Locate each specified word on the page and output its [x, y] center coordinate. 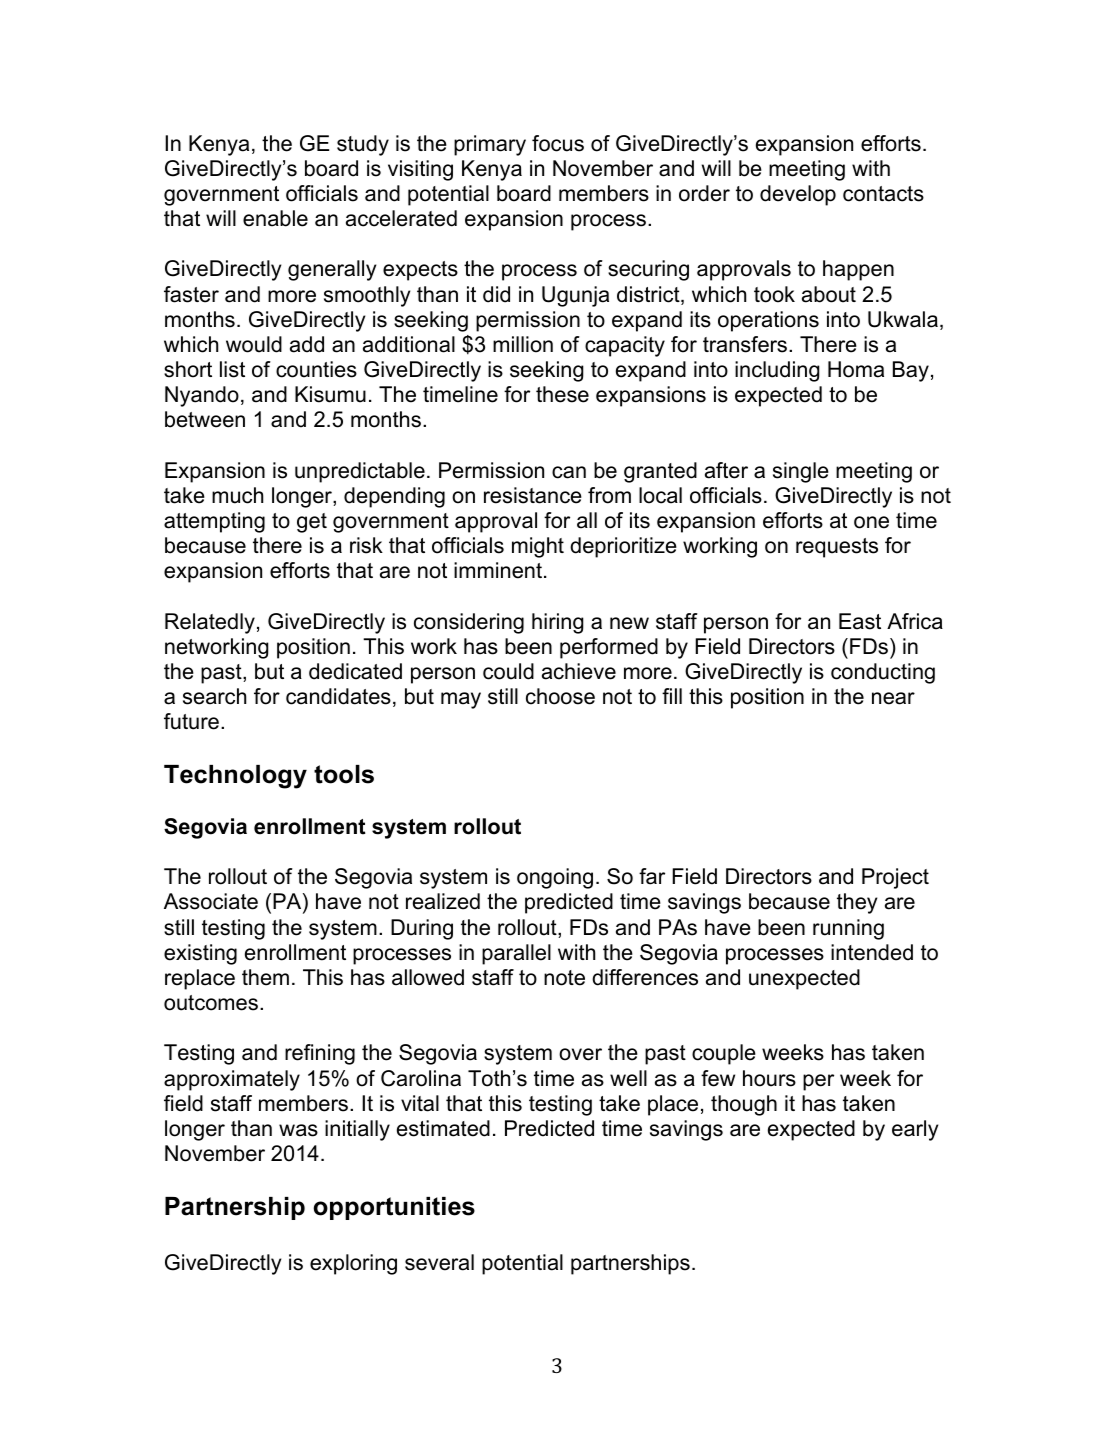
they [857, 903]
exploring [353, 1264]
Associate [211, 901]
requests [837, 548]
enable [275, 218]
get [312, 523]
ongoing [555, 878]
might [538, 547]
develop [798, 195]
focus [558, 143]
